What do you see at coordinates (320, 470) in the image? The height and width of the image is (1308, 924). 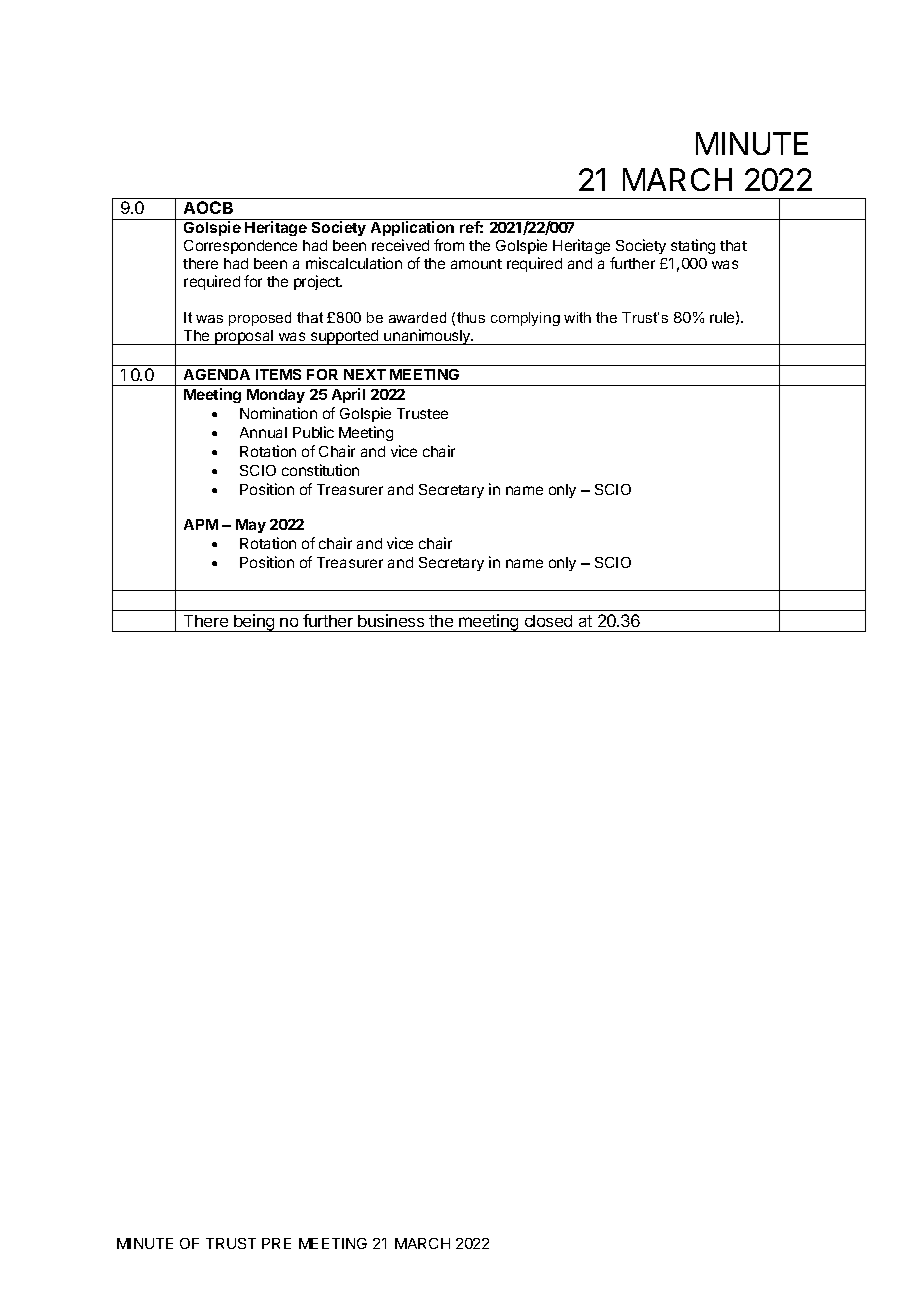 I see `constitution` at bounding box center [320, 470].
